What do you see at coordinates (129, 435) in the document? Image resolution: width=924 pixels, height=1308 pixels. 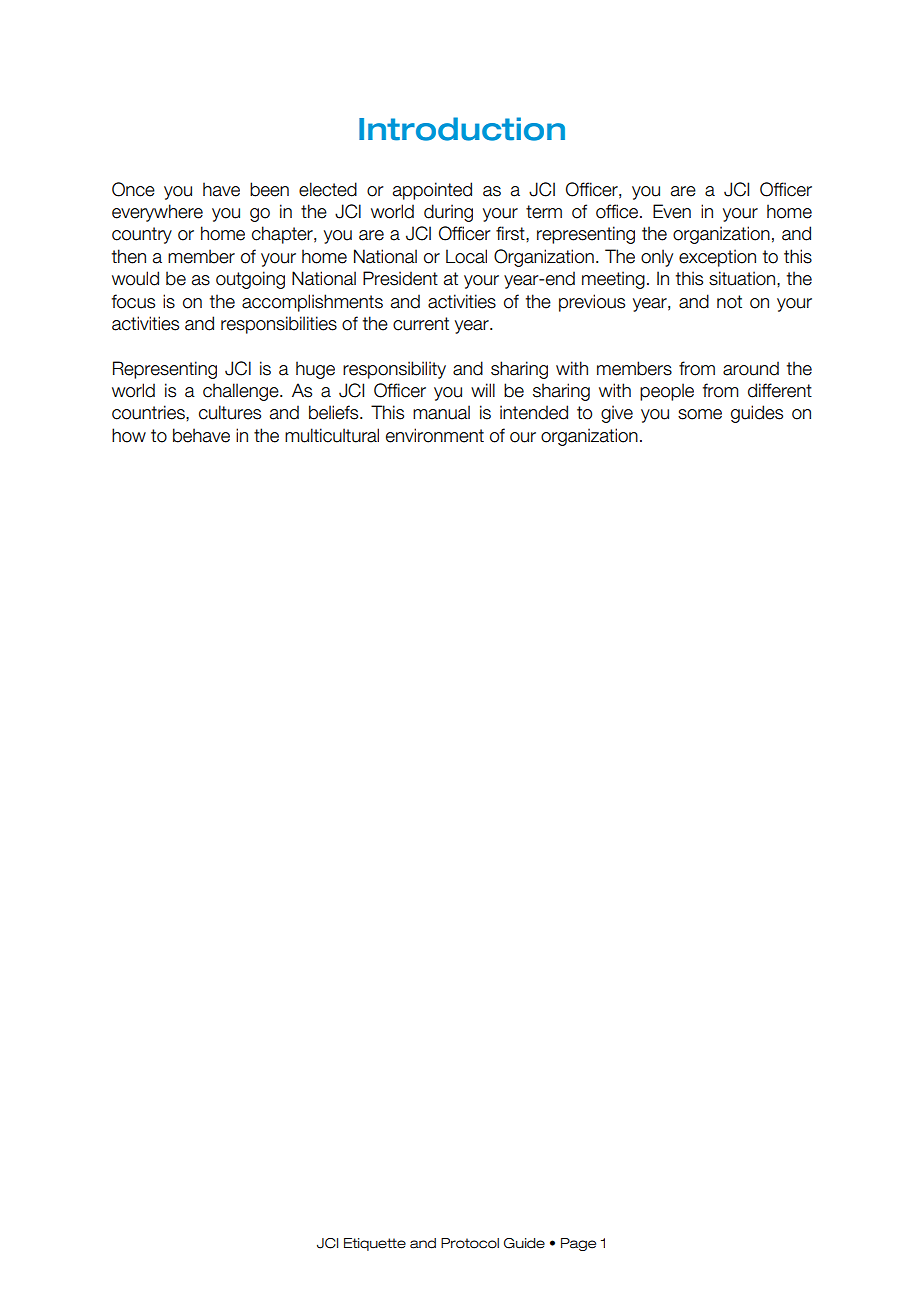 I see `how` at bounding box center [129, 435].
